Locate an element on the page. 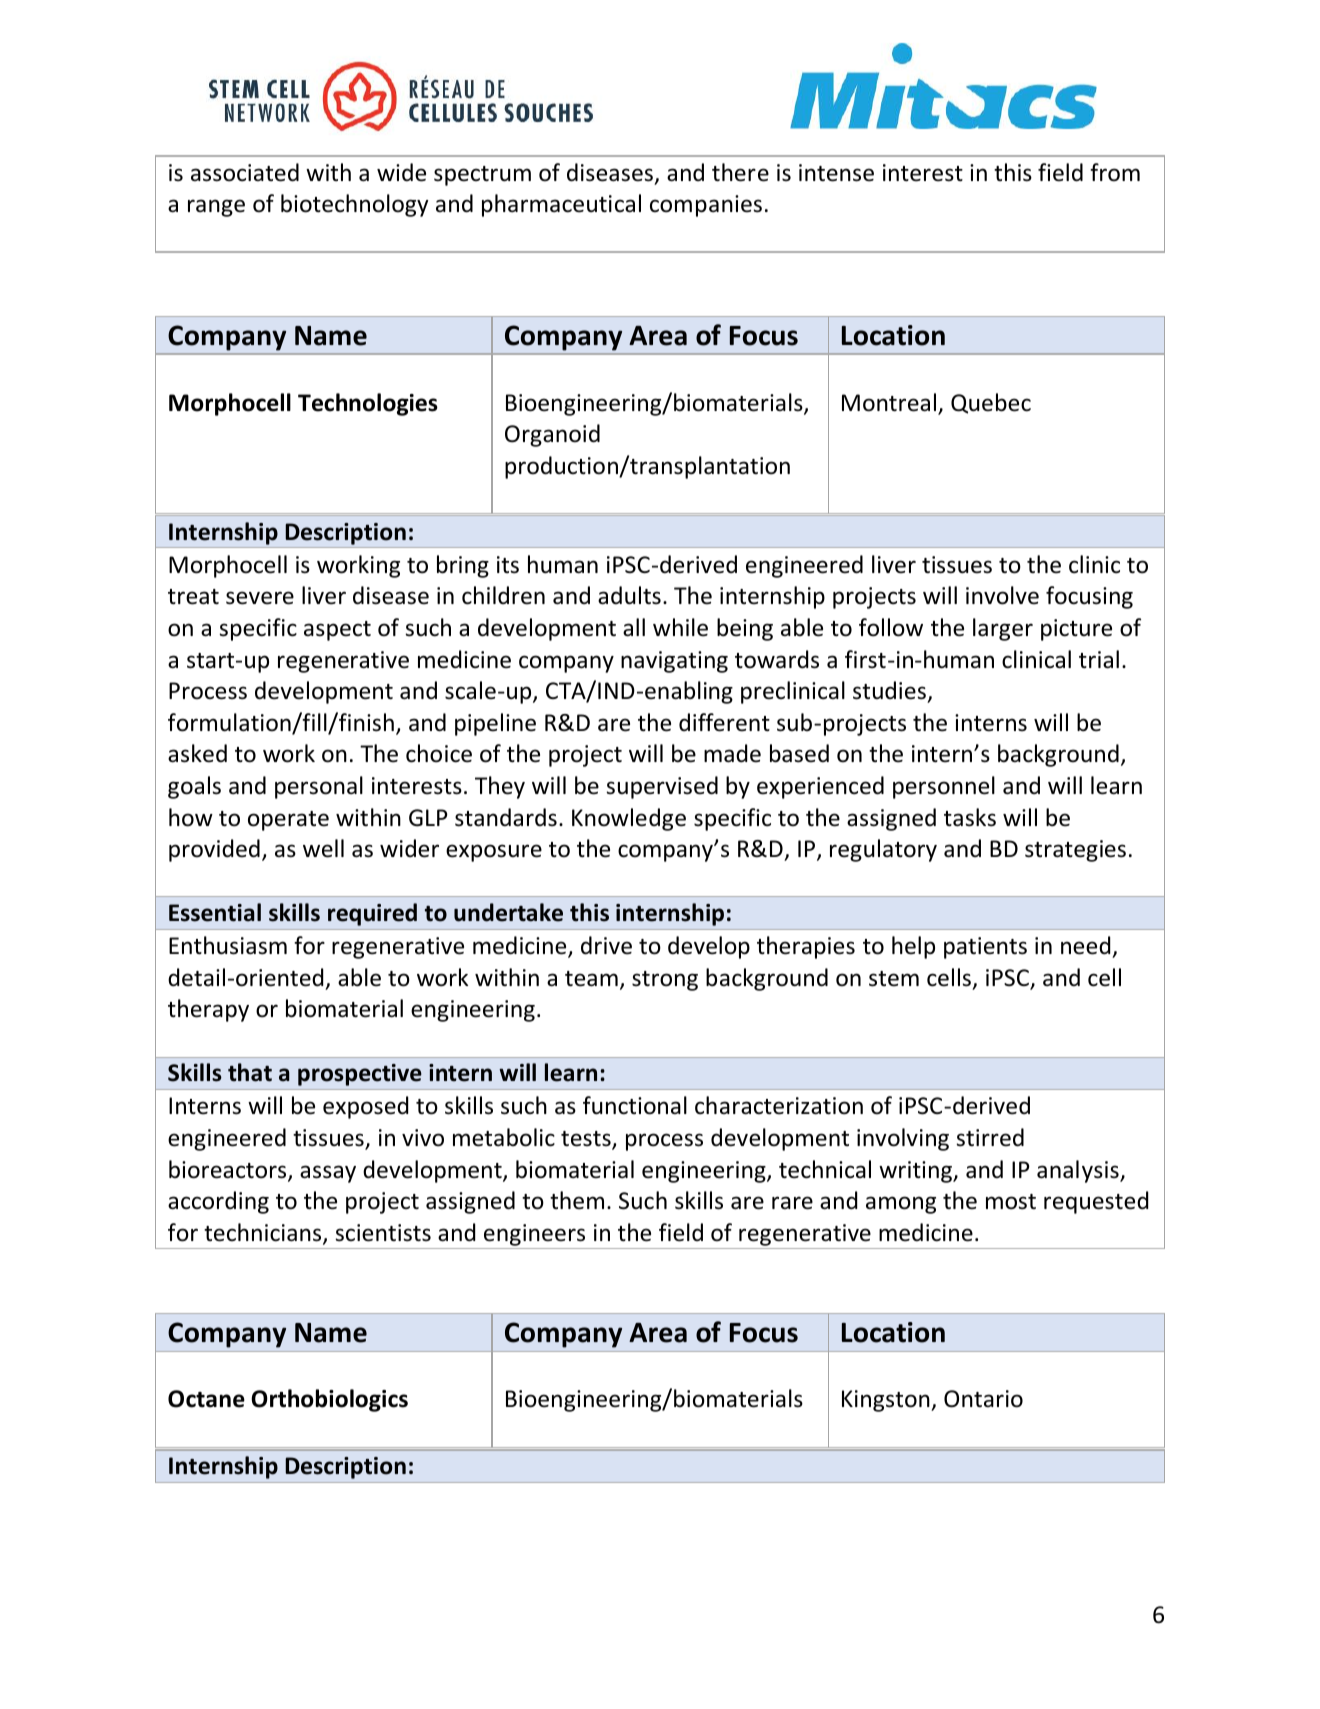  companies is located at coordinates (706, 206).
